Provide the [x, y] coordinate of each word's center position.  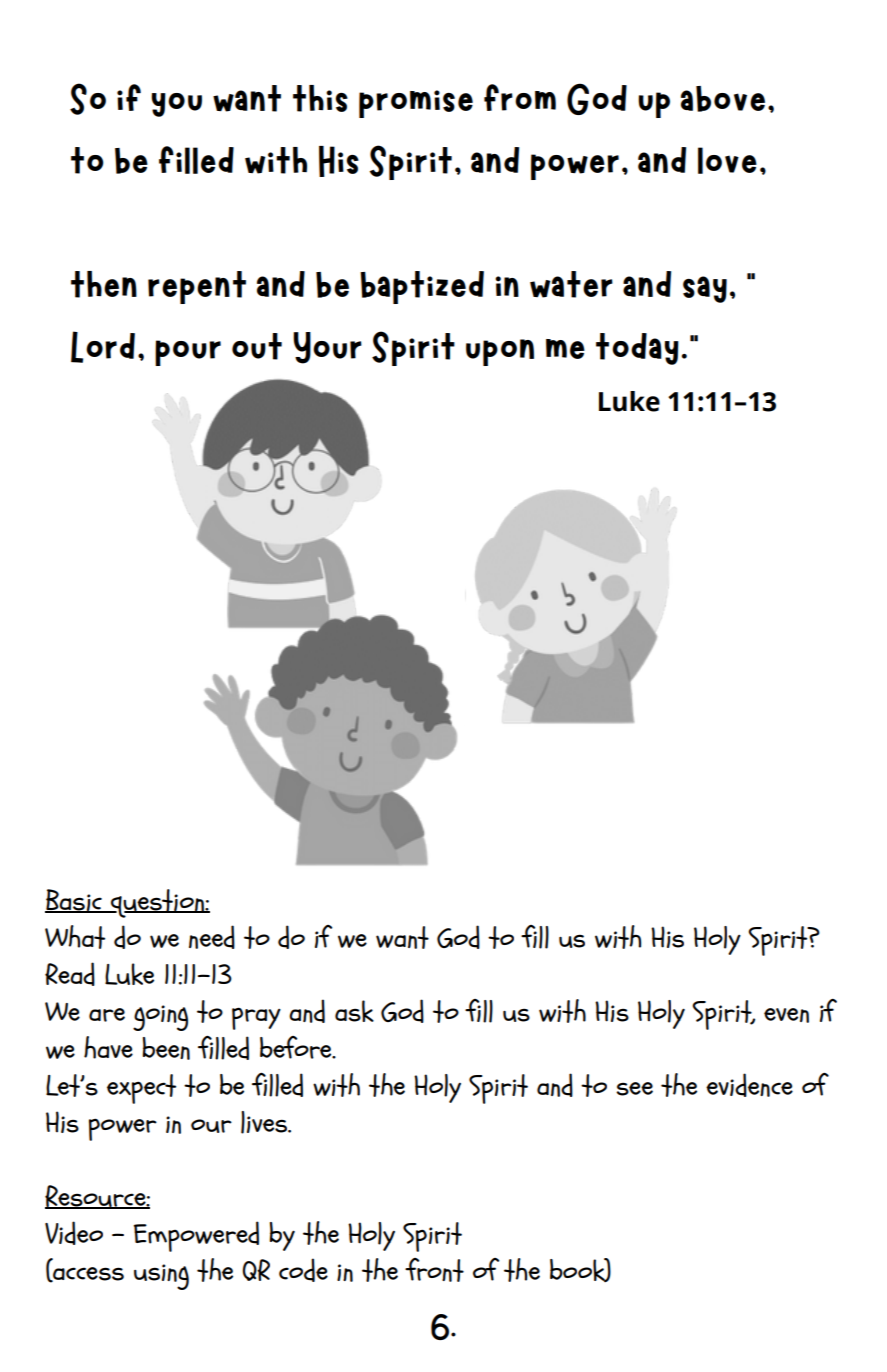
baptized [422, 287]
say [705, 289]
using [161, 1277]
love [727, 160]
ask [354, 1011]
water [571, 284]
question [157, 903]
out [257, 346]
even [786, 1015]
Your [327, 348]
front [434, 1270]
